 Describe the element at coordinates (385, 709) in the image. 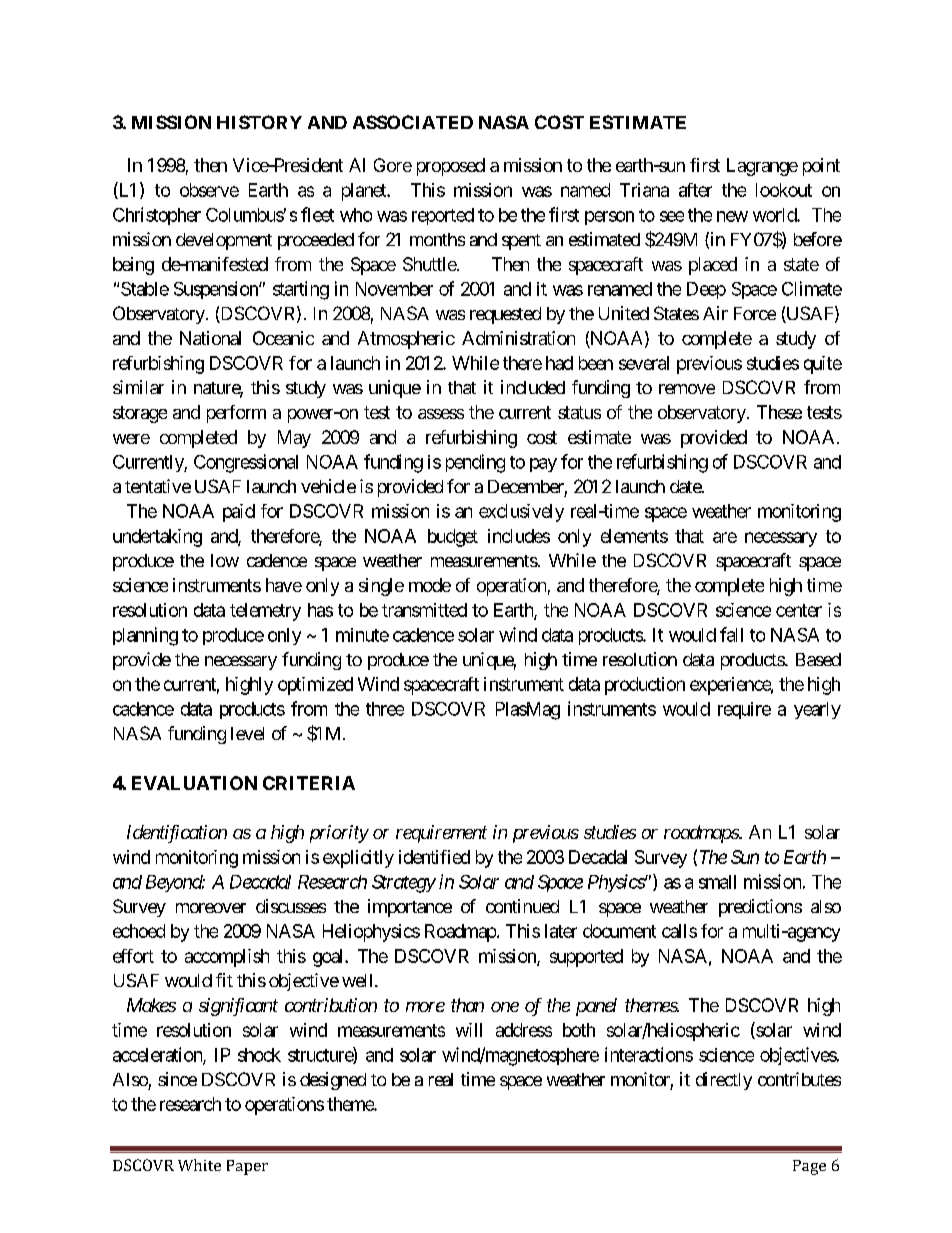

I see `three` at that location.
